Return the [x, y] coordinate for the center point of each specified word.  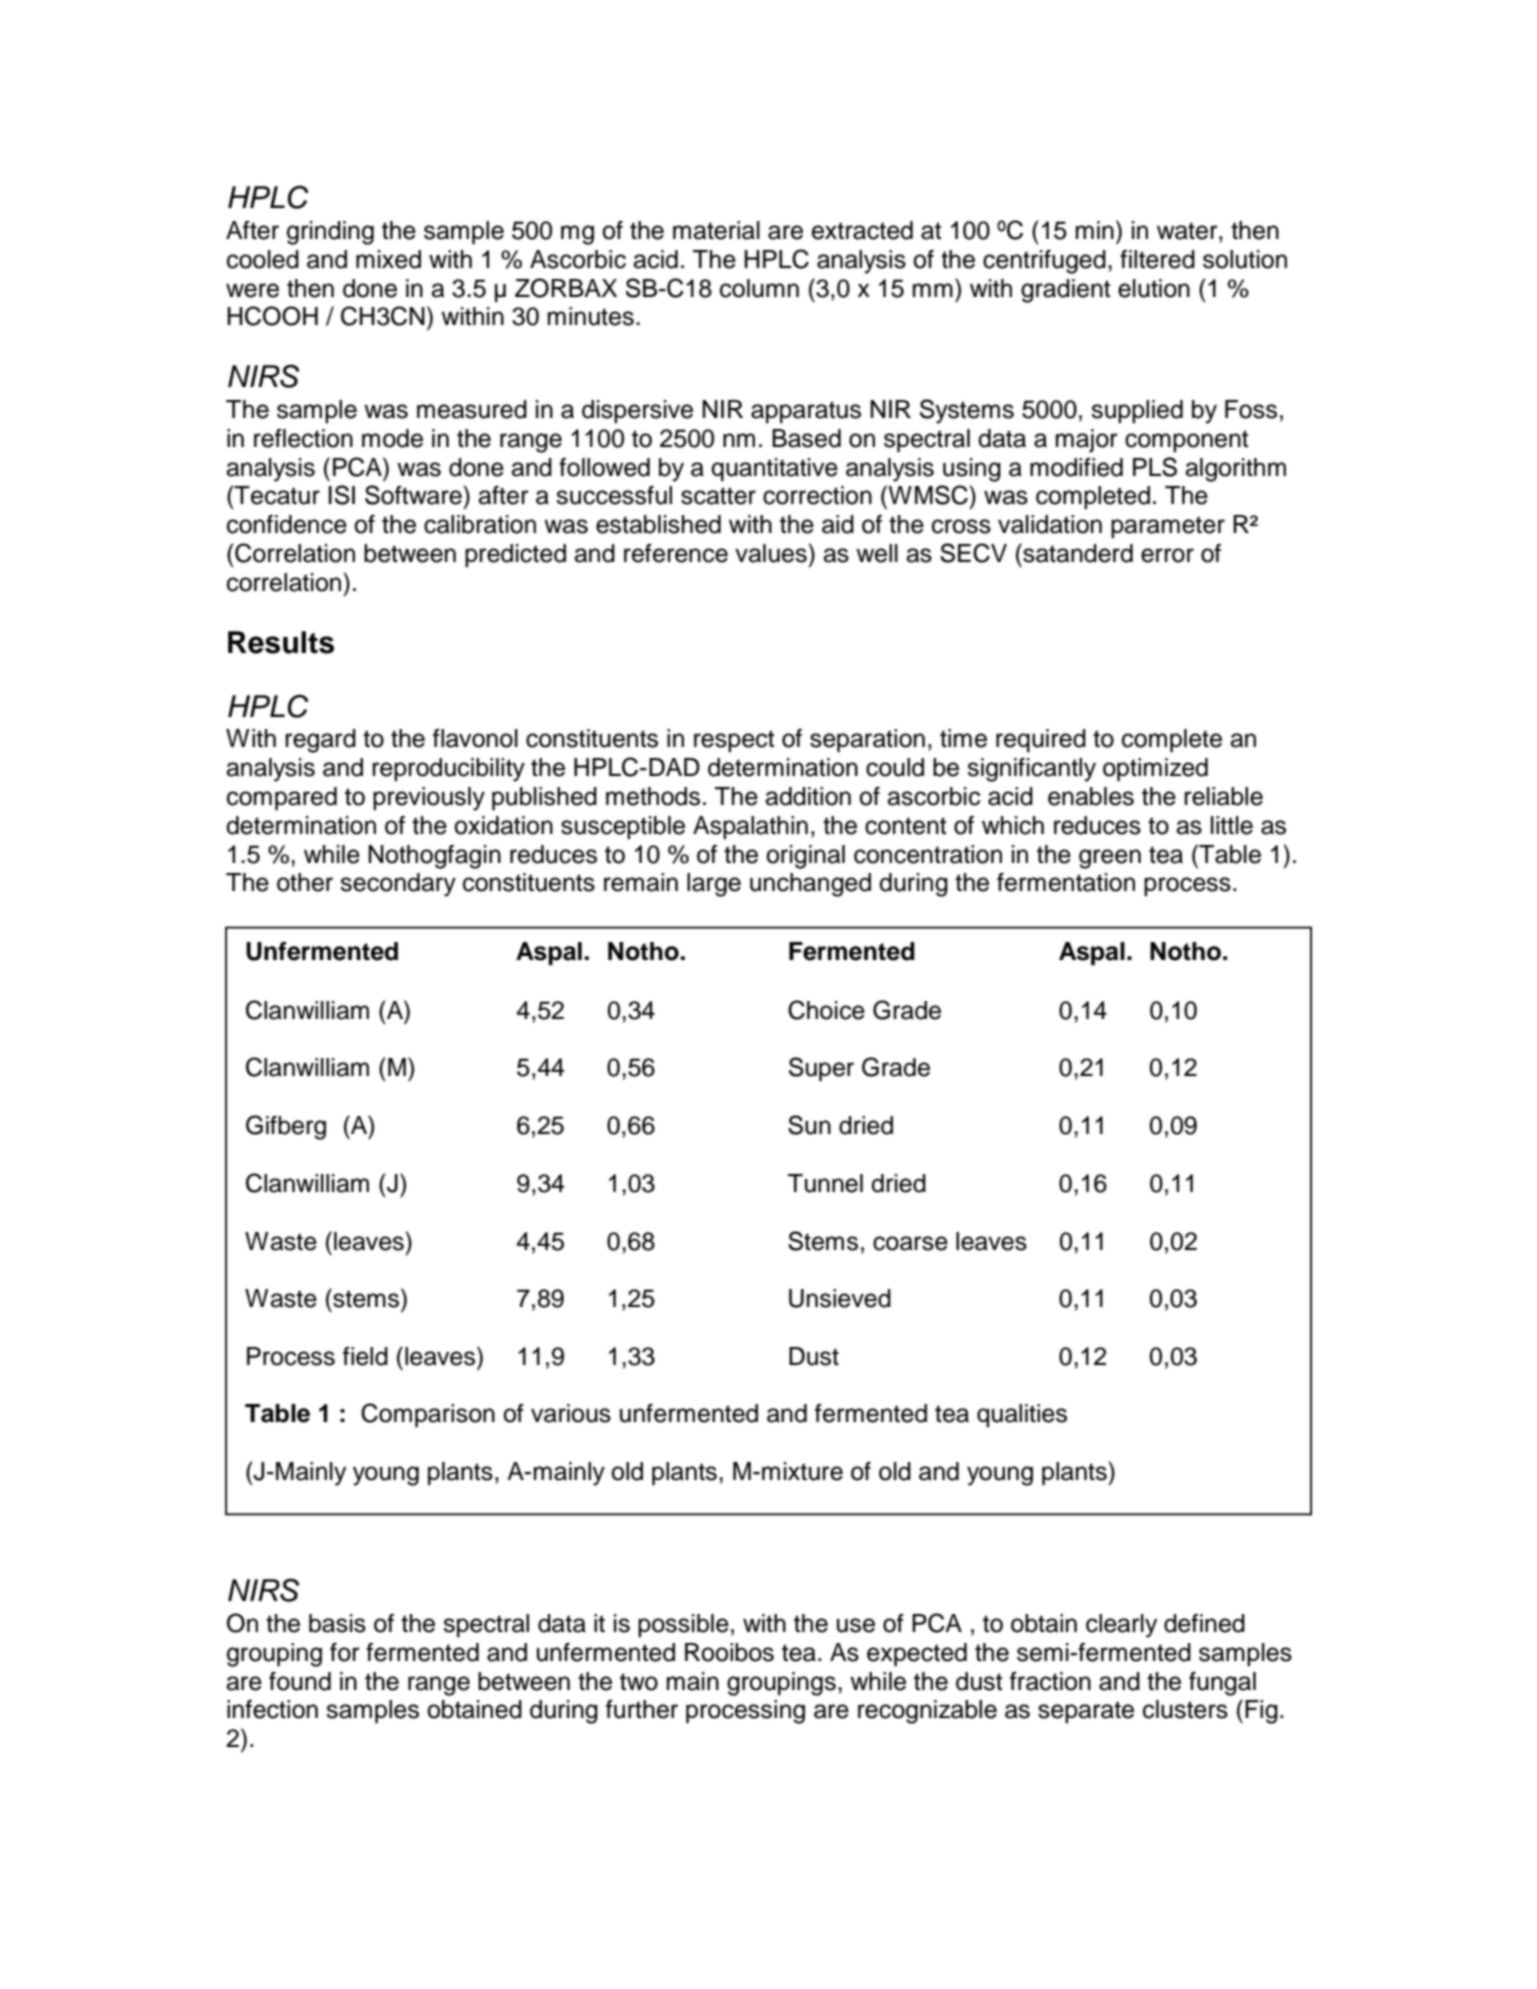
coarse [910, 1243]
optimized [1155, 770]
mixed [388, 259]
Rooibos [729, 1652]
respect [734, 741]
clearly [1121, 1626]
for [345, 1652]
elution [1154, 288]
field [365, 1356]
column [759, 288]
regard [320, 741]
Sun [809, 1125]
